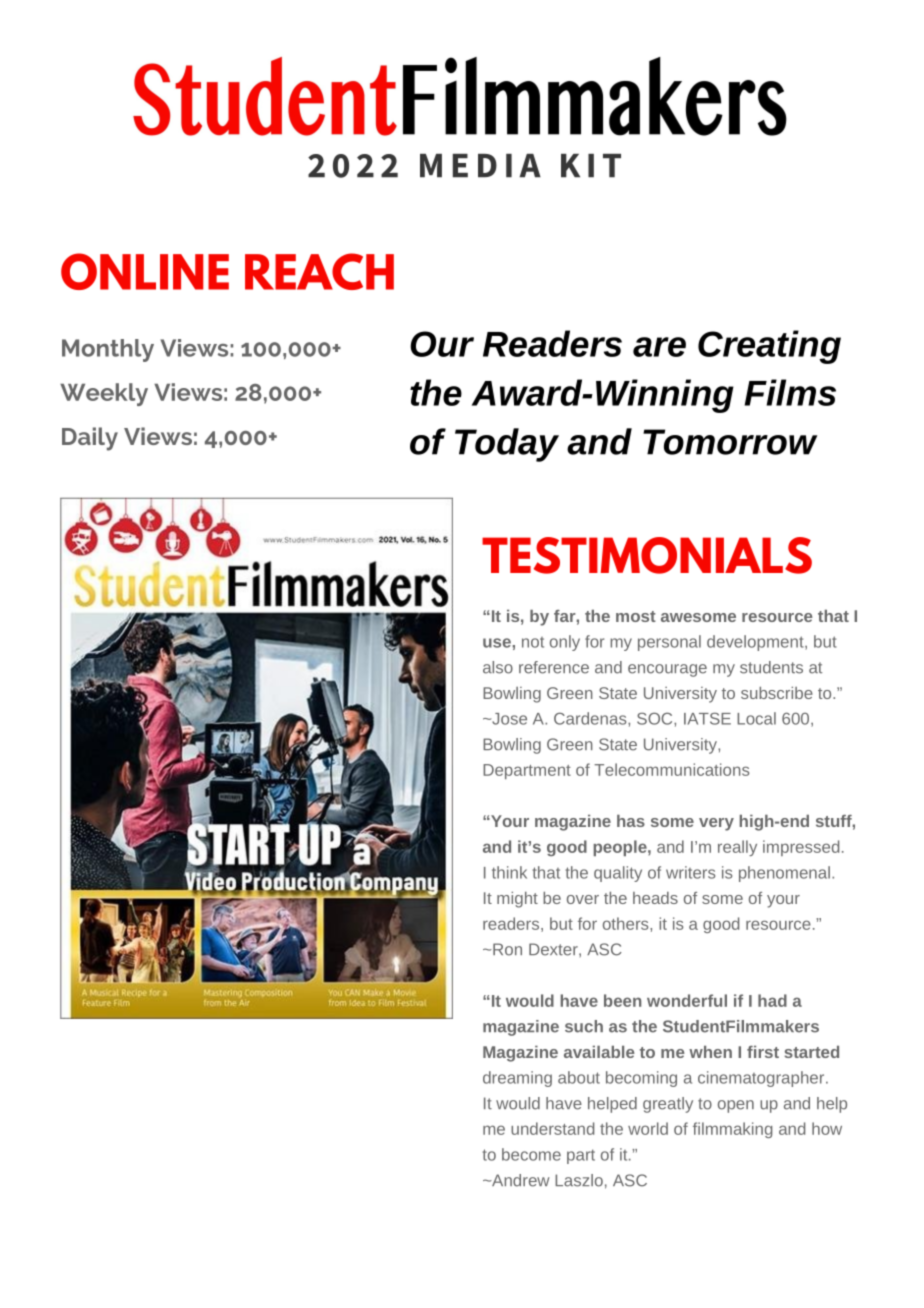 Image resolution: width=924 pixels, height=1308 pixels. I want to click on had, so click(772, 1000).
